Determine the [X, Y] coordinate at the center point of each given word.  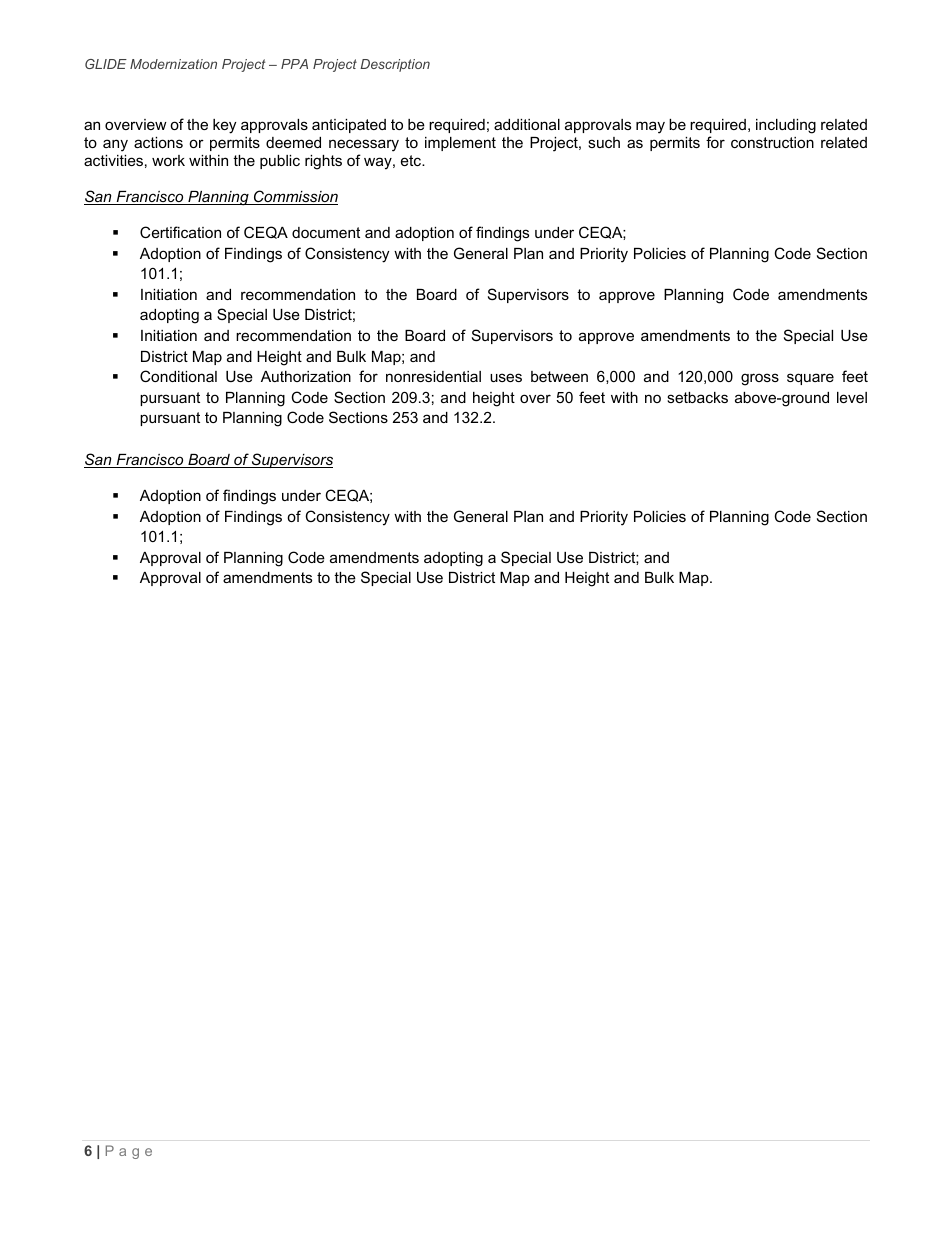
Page [129, 1152]
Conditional [178, 376]
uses [506, 377]
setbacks [697, 397]
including [786, 126]
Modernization [173, 64]
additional [527, 124]
